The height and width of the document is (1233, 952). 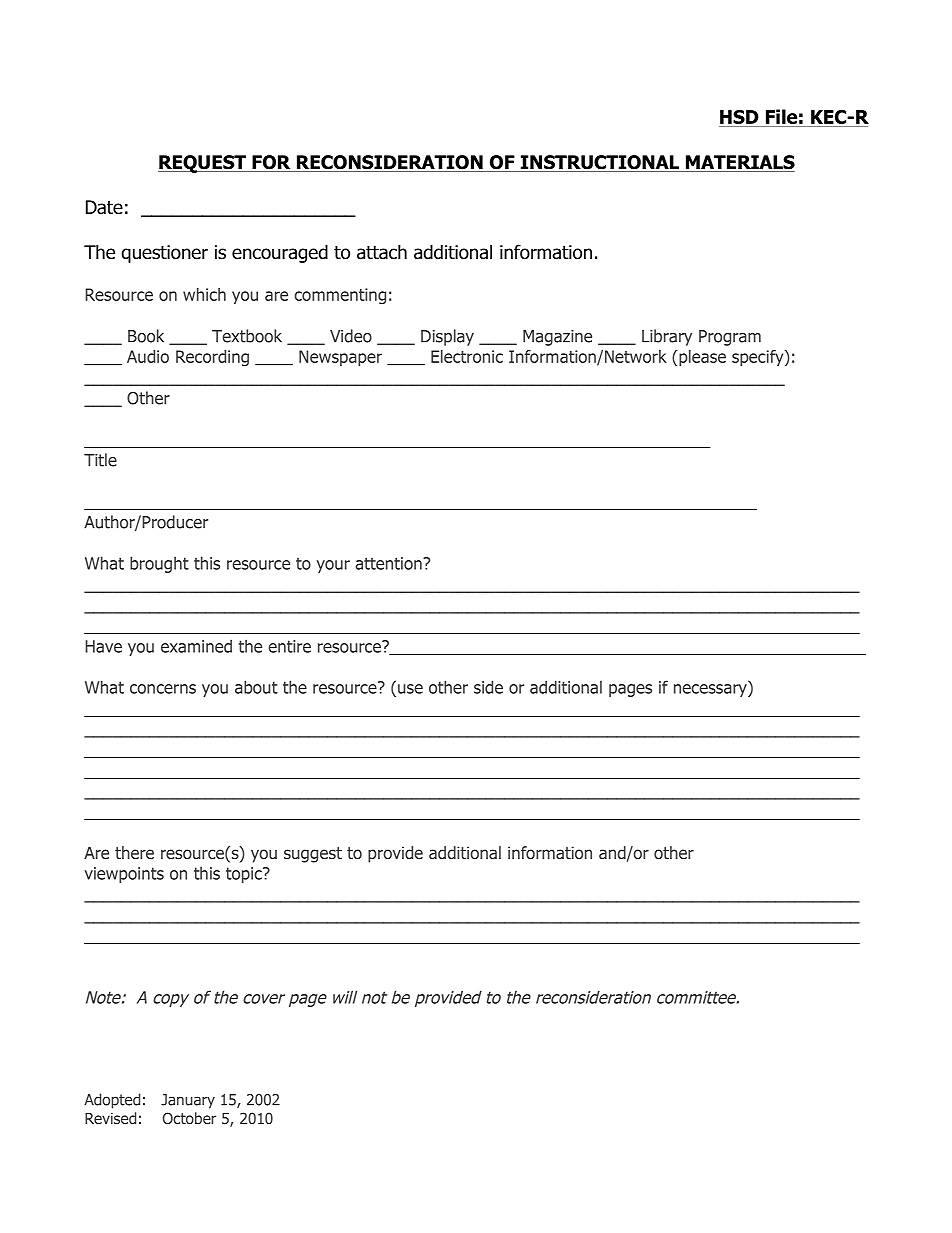 What do you see at coordinates (189, 1118) in the document?
I see `October` at bounding box center [189, 1118].
